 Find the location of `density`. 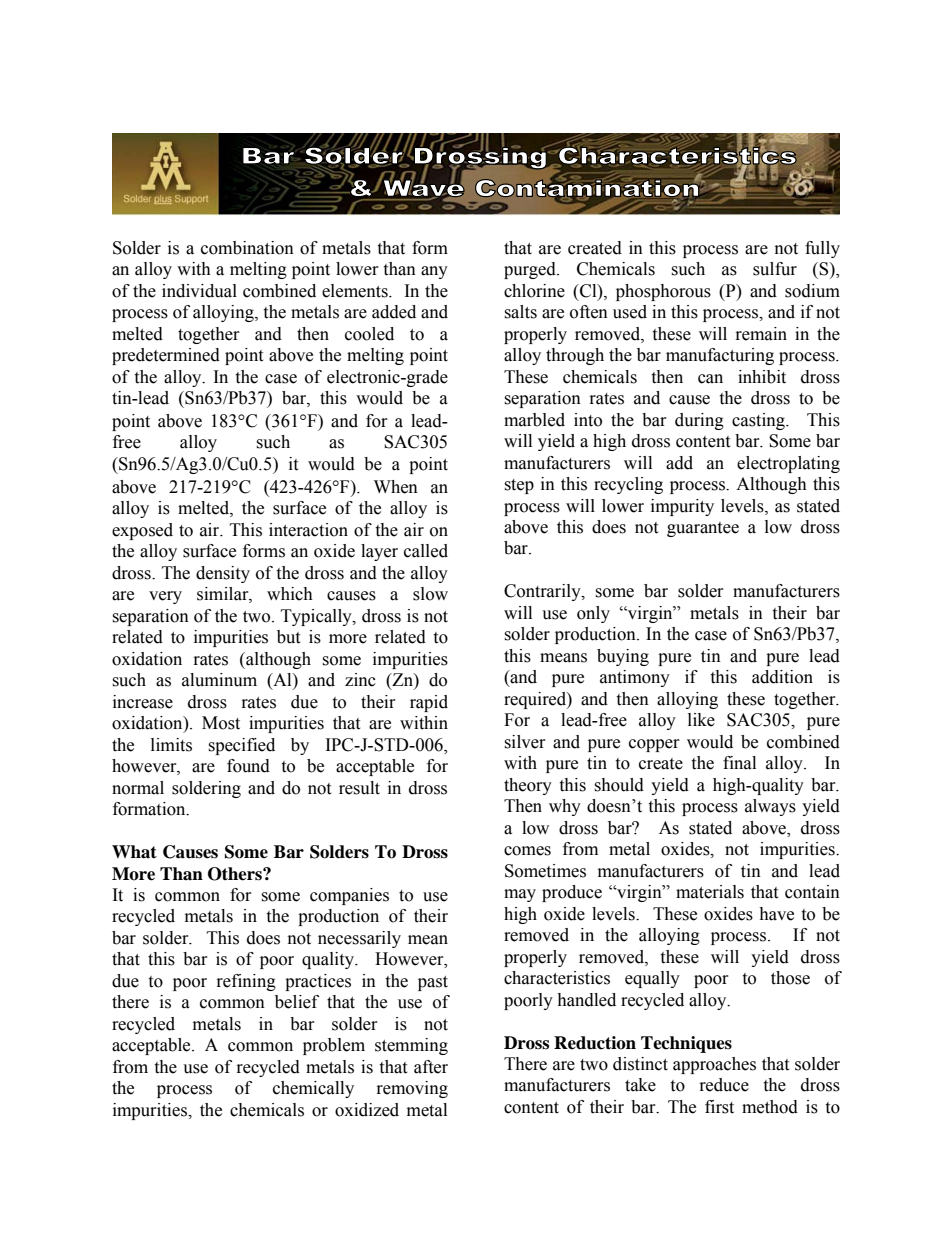

density is located at coordinates (223, 574).
